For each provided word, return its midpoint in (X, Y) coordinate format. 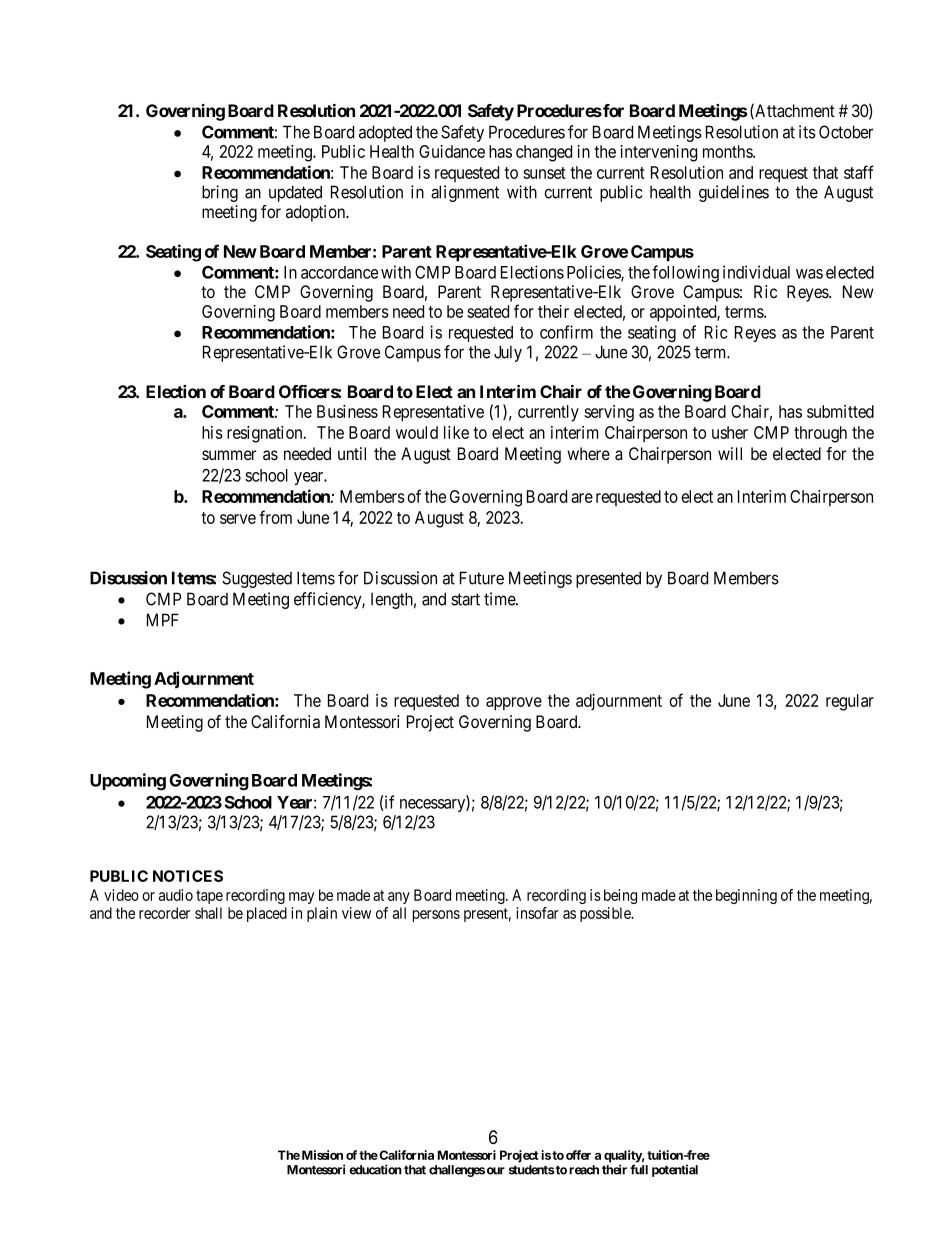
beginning (746, 896)
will (730, 453)
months (728, 151)
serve (238, 519)
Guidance (452, 151)
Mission (322, 1155)
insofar (537, 913)
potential (675, 1170)
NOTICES (188, 876)
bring (220, 193)
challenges (457, 1171)
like (456, 432)
